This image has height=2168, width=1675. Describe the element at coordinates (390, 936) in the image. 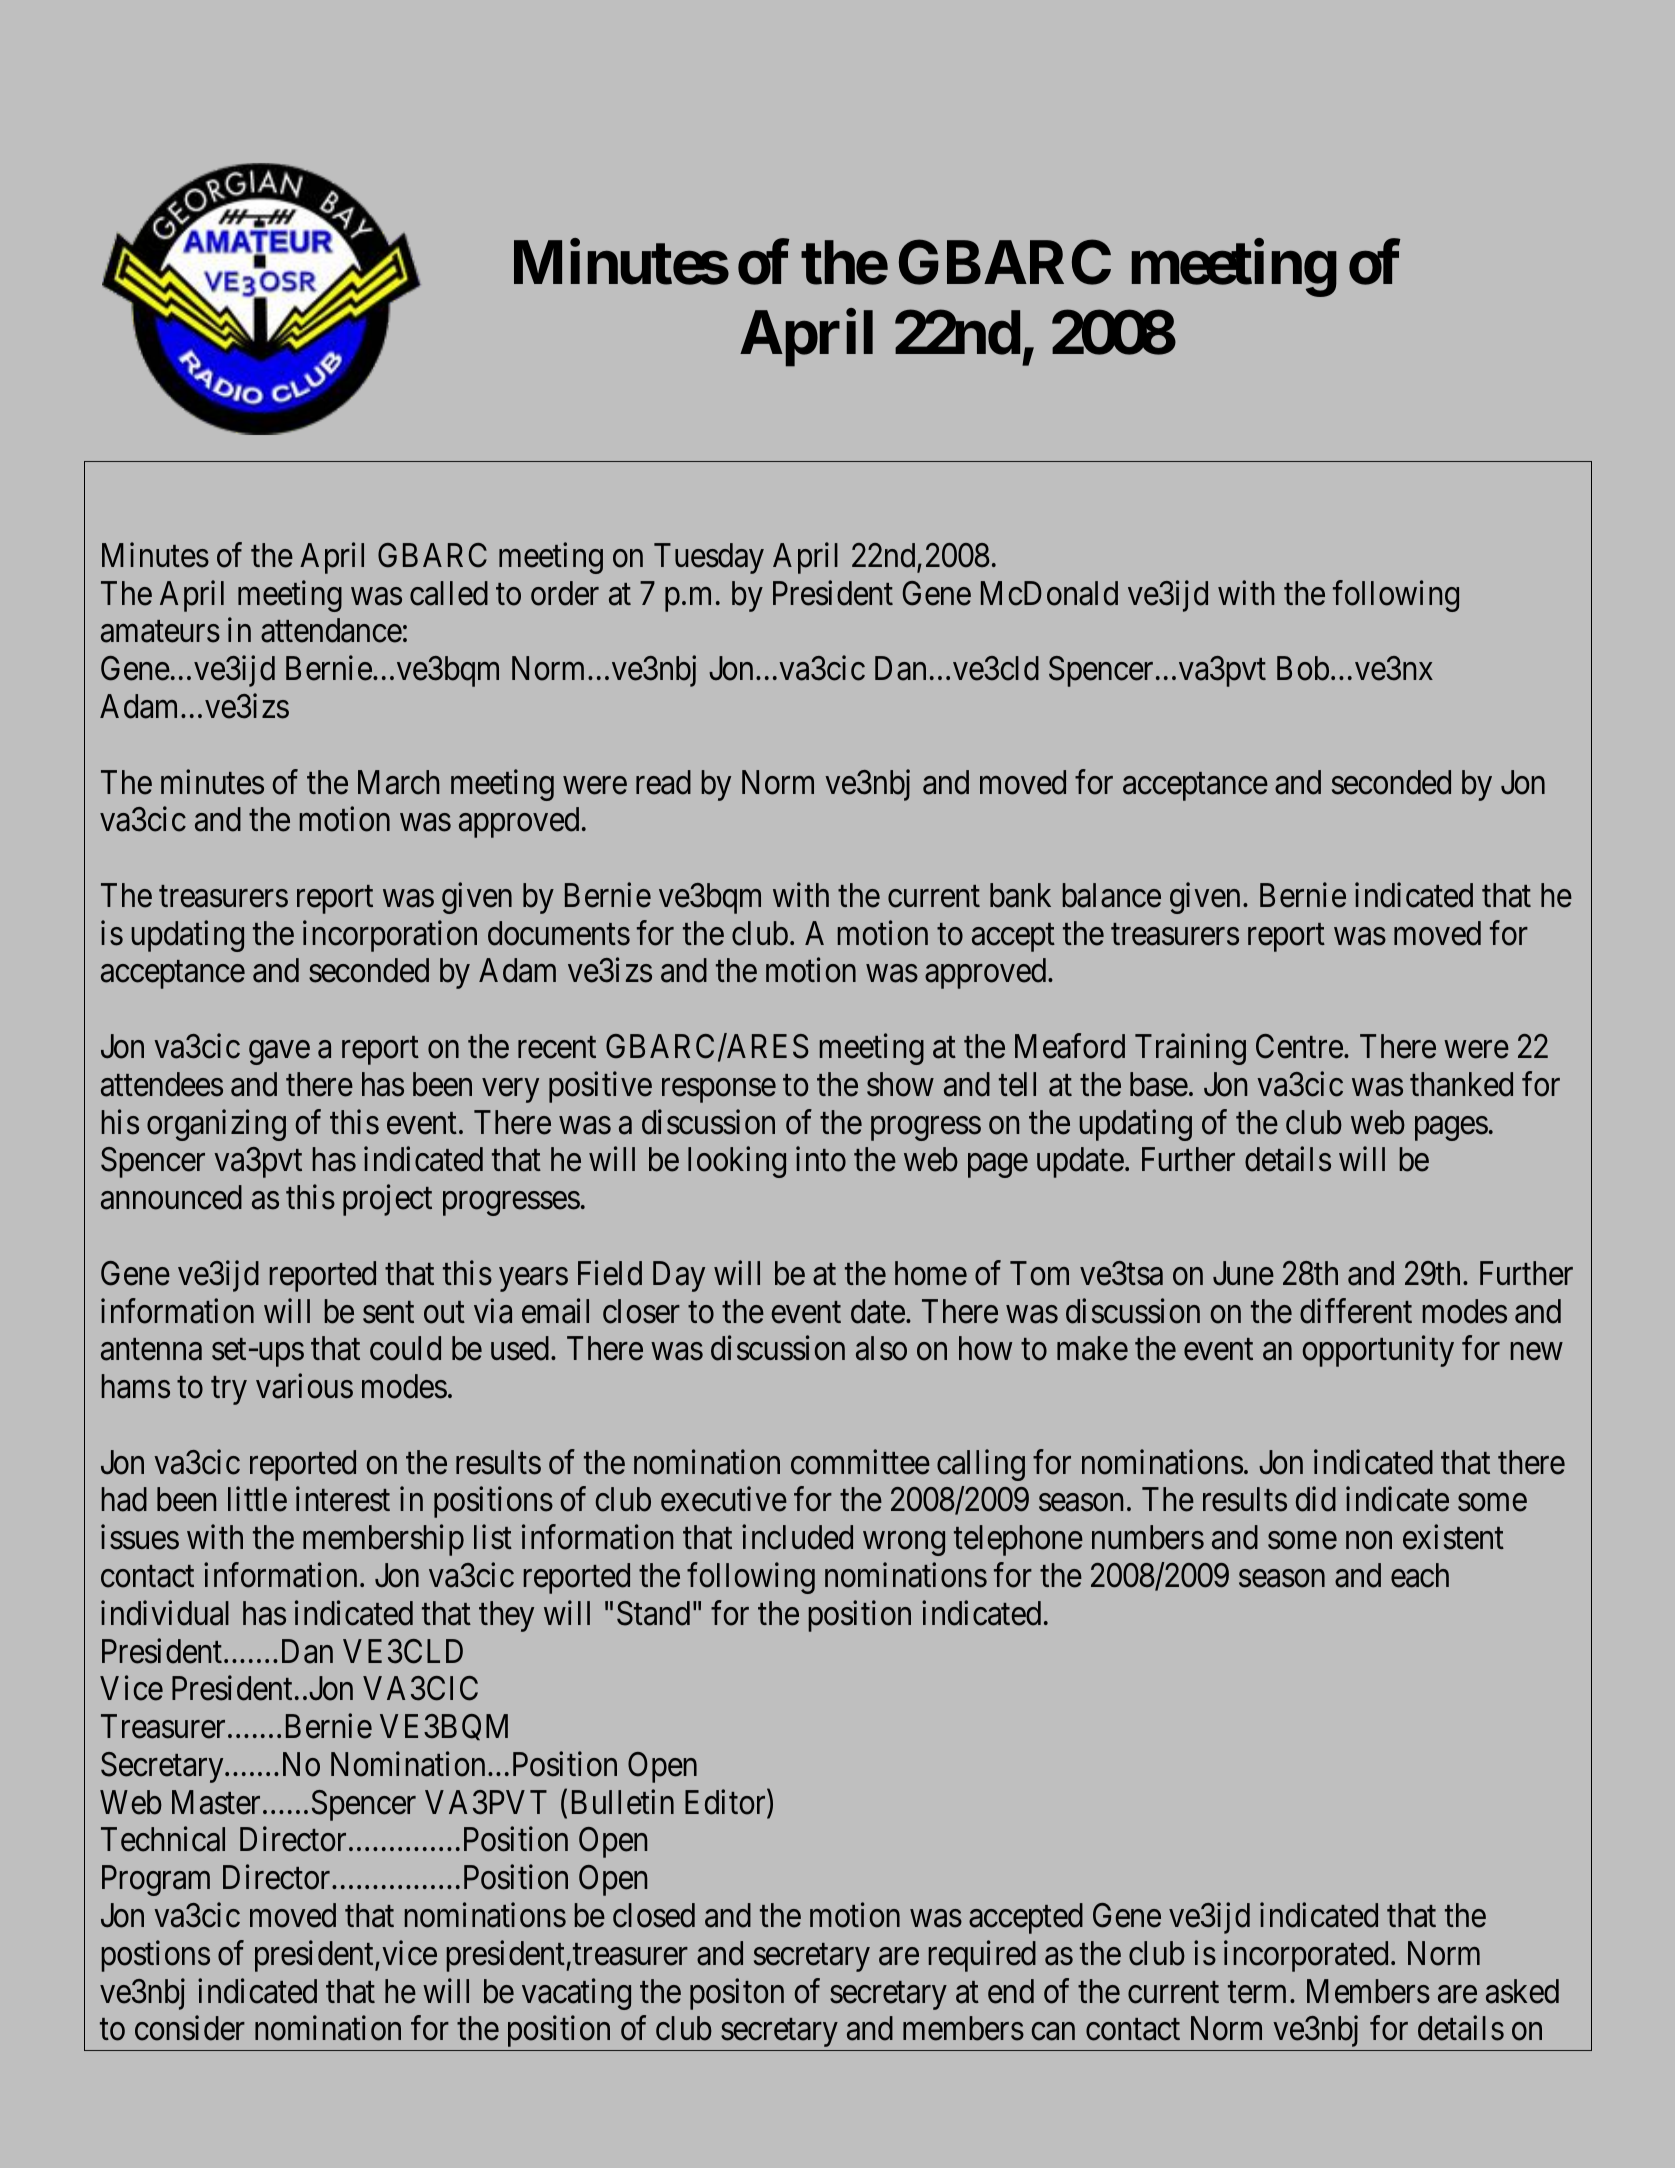

I see `incorporation` at that location.
